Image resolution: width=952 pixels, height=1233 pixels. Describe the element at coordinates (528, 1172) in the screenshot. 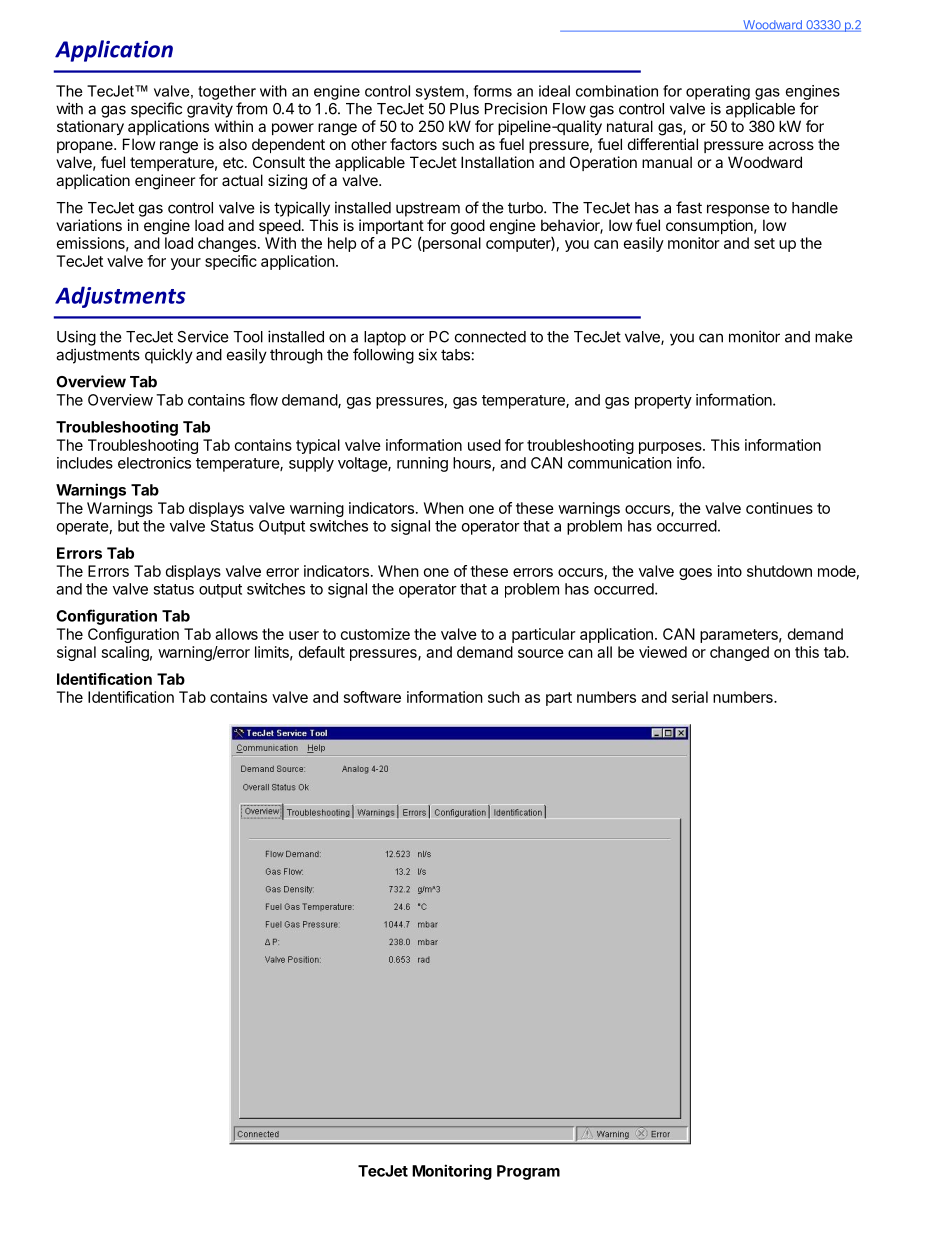

I see `Program` at that location.
